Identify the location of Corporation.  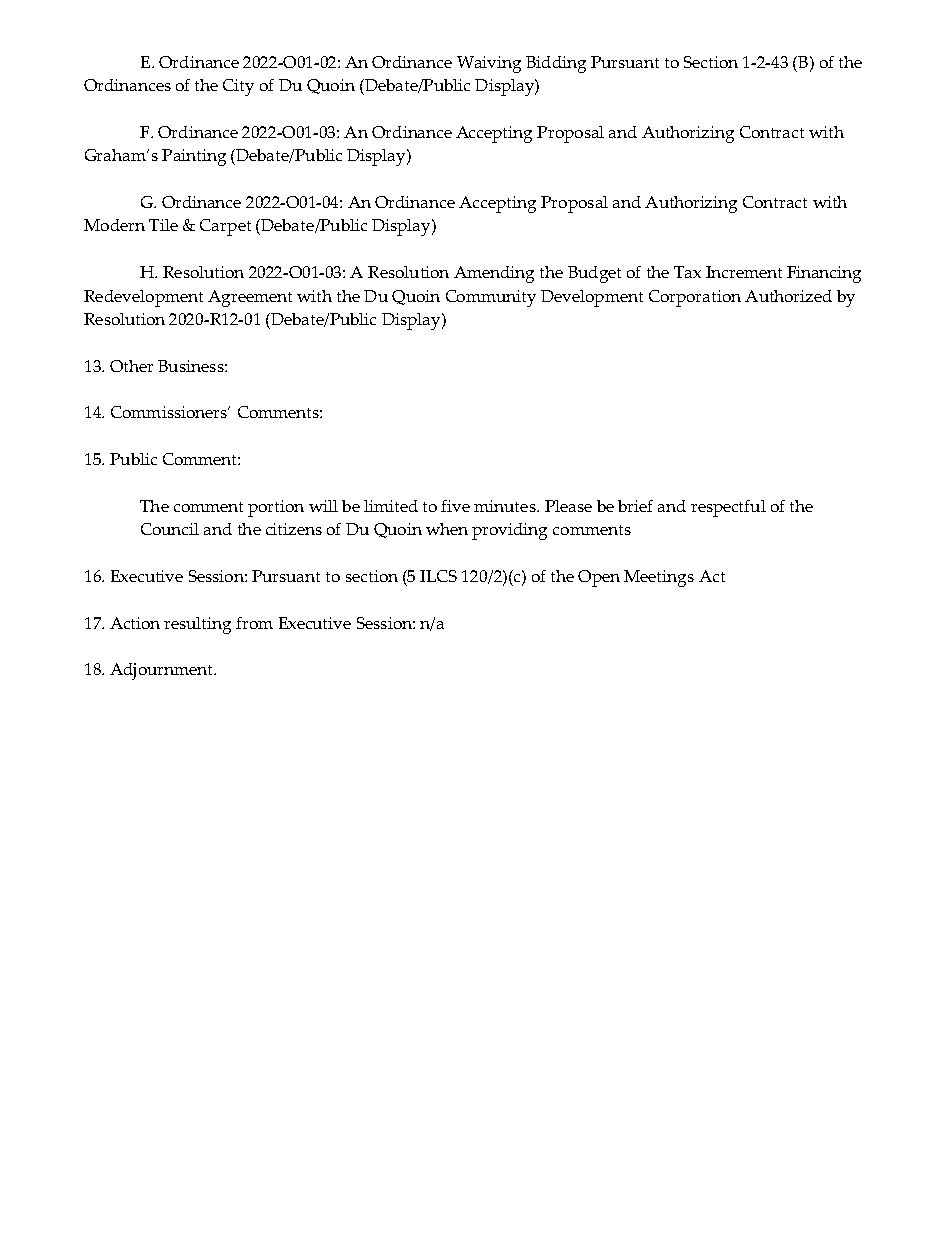
(695, 298).
